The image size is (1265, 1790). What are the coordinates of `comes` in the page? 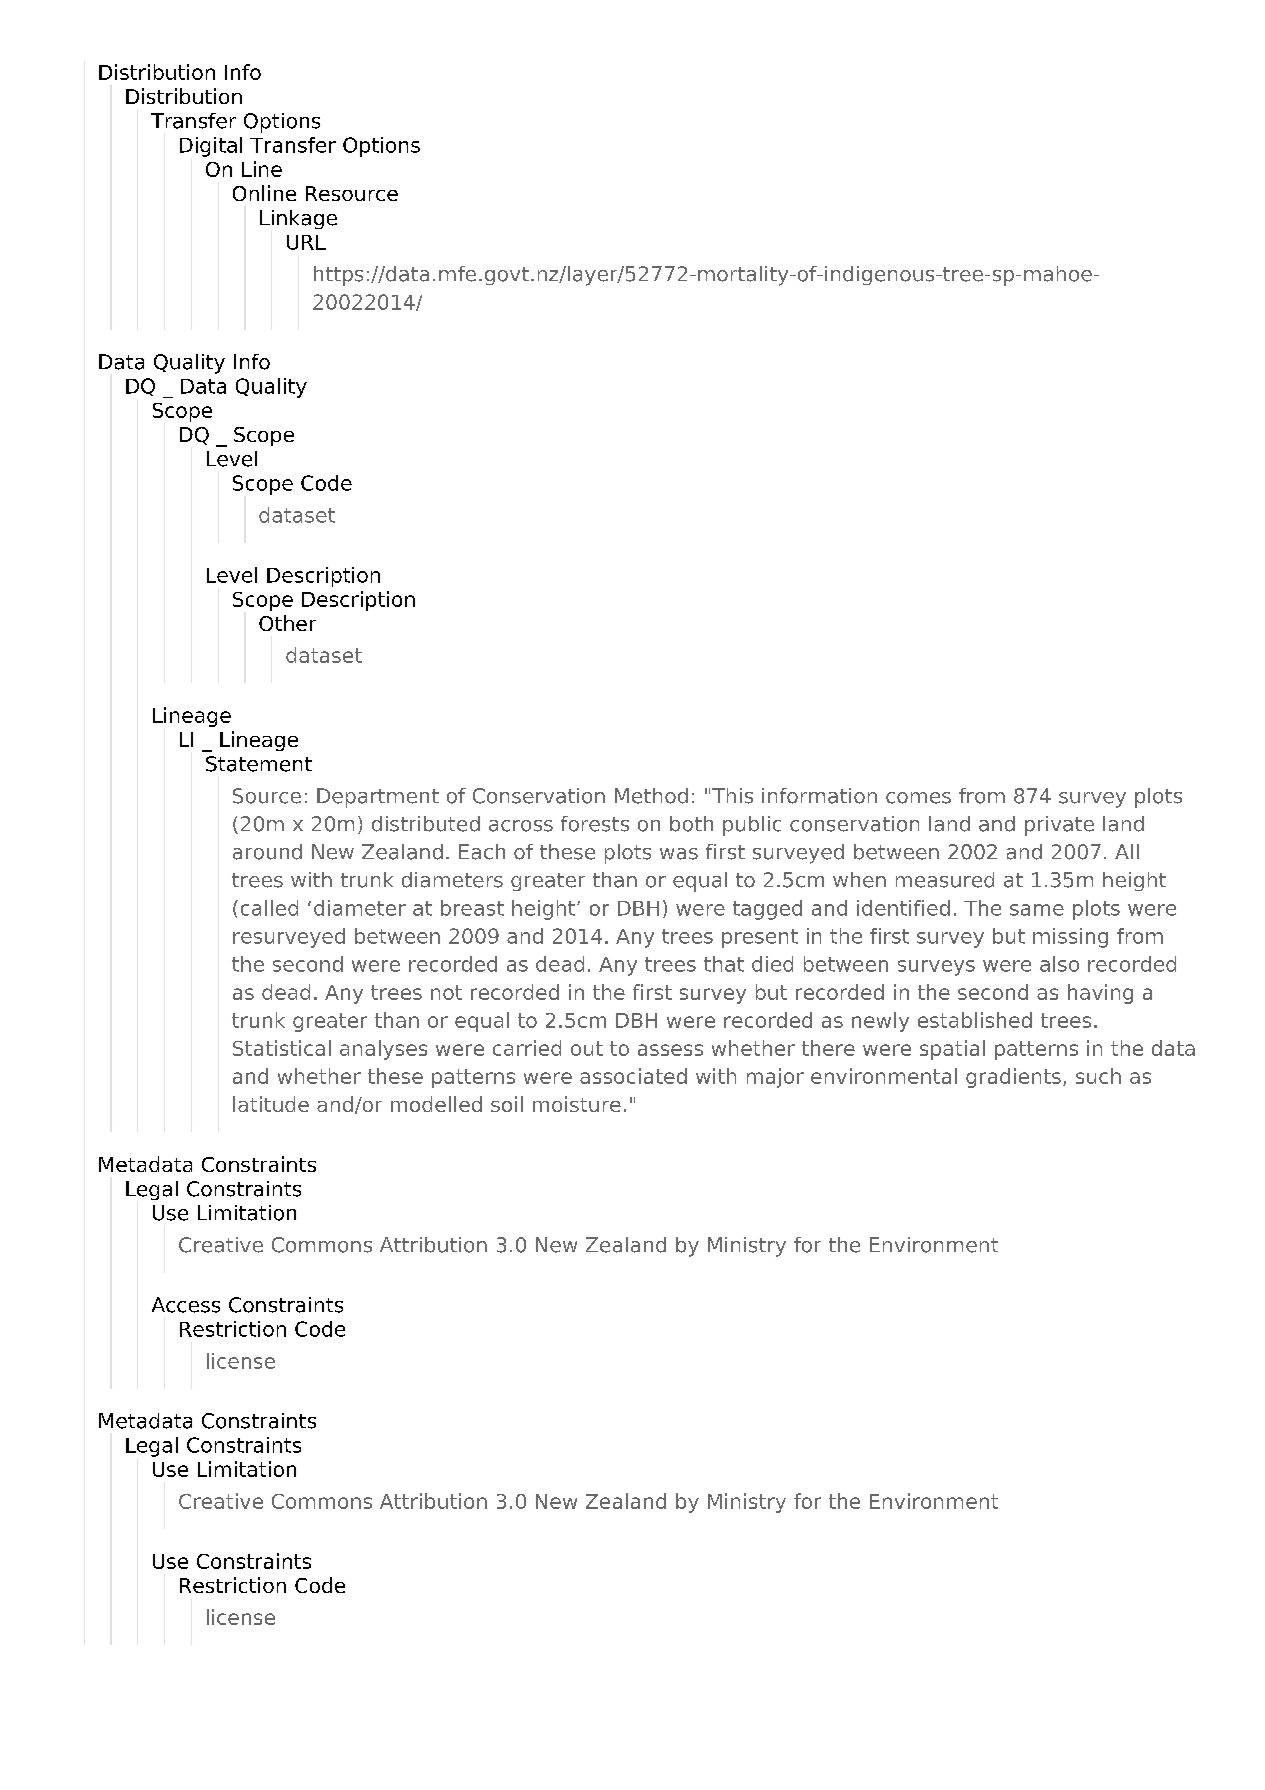 It's located at (918, 798).
